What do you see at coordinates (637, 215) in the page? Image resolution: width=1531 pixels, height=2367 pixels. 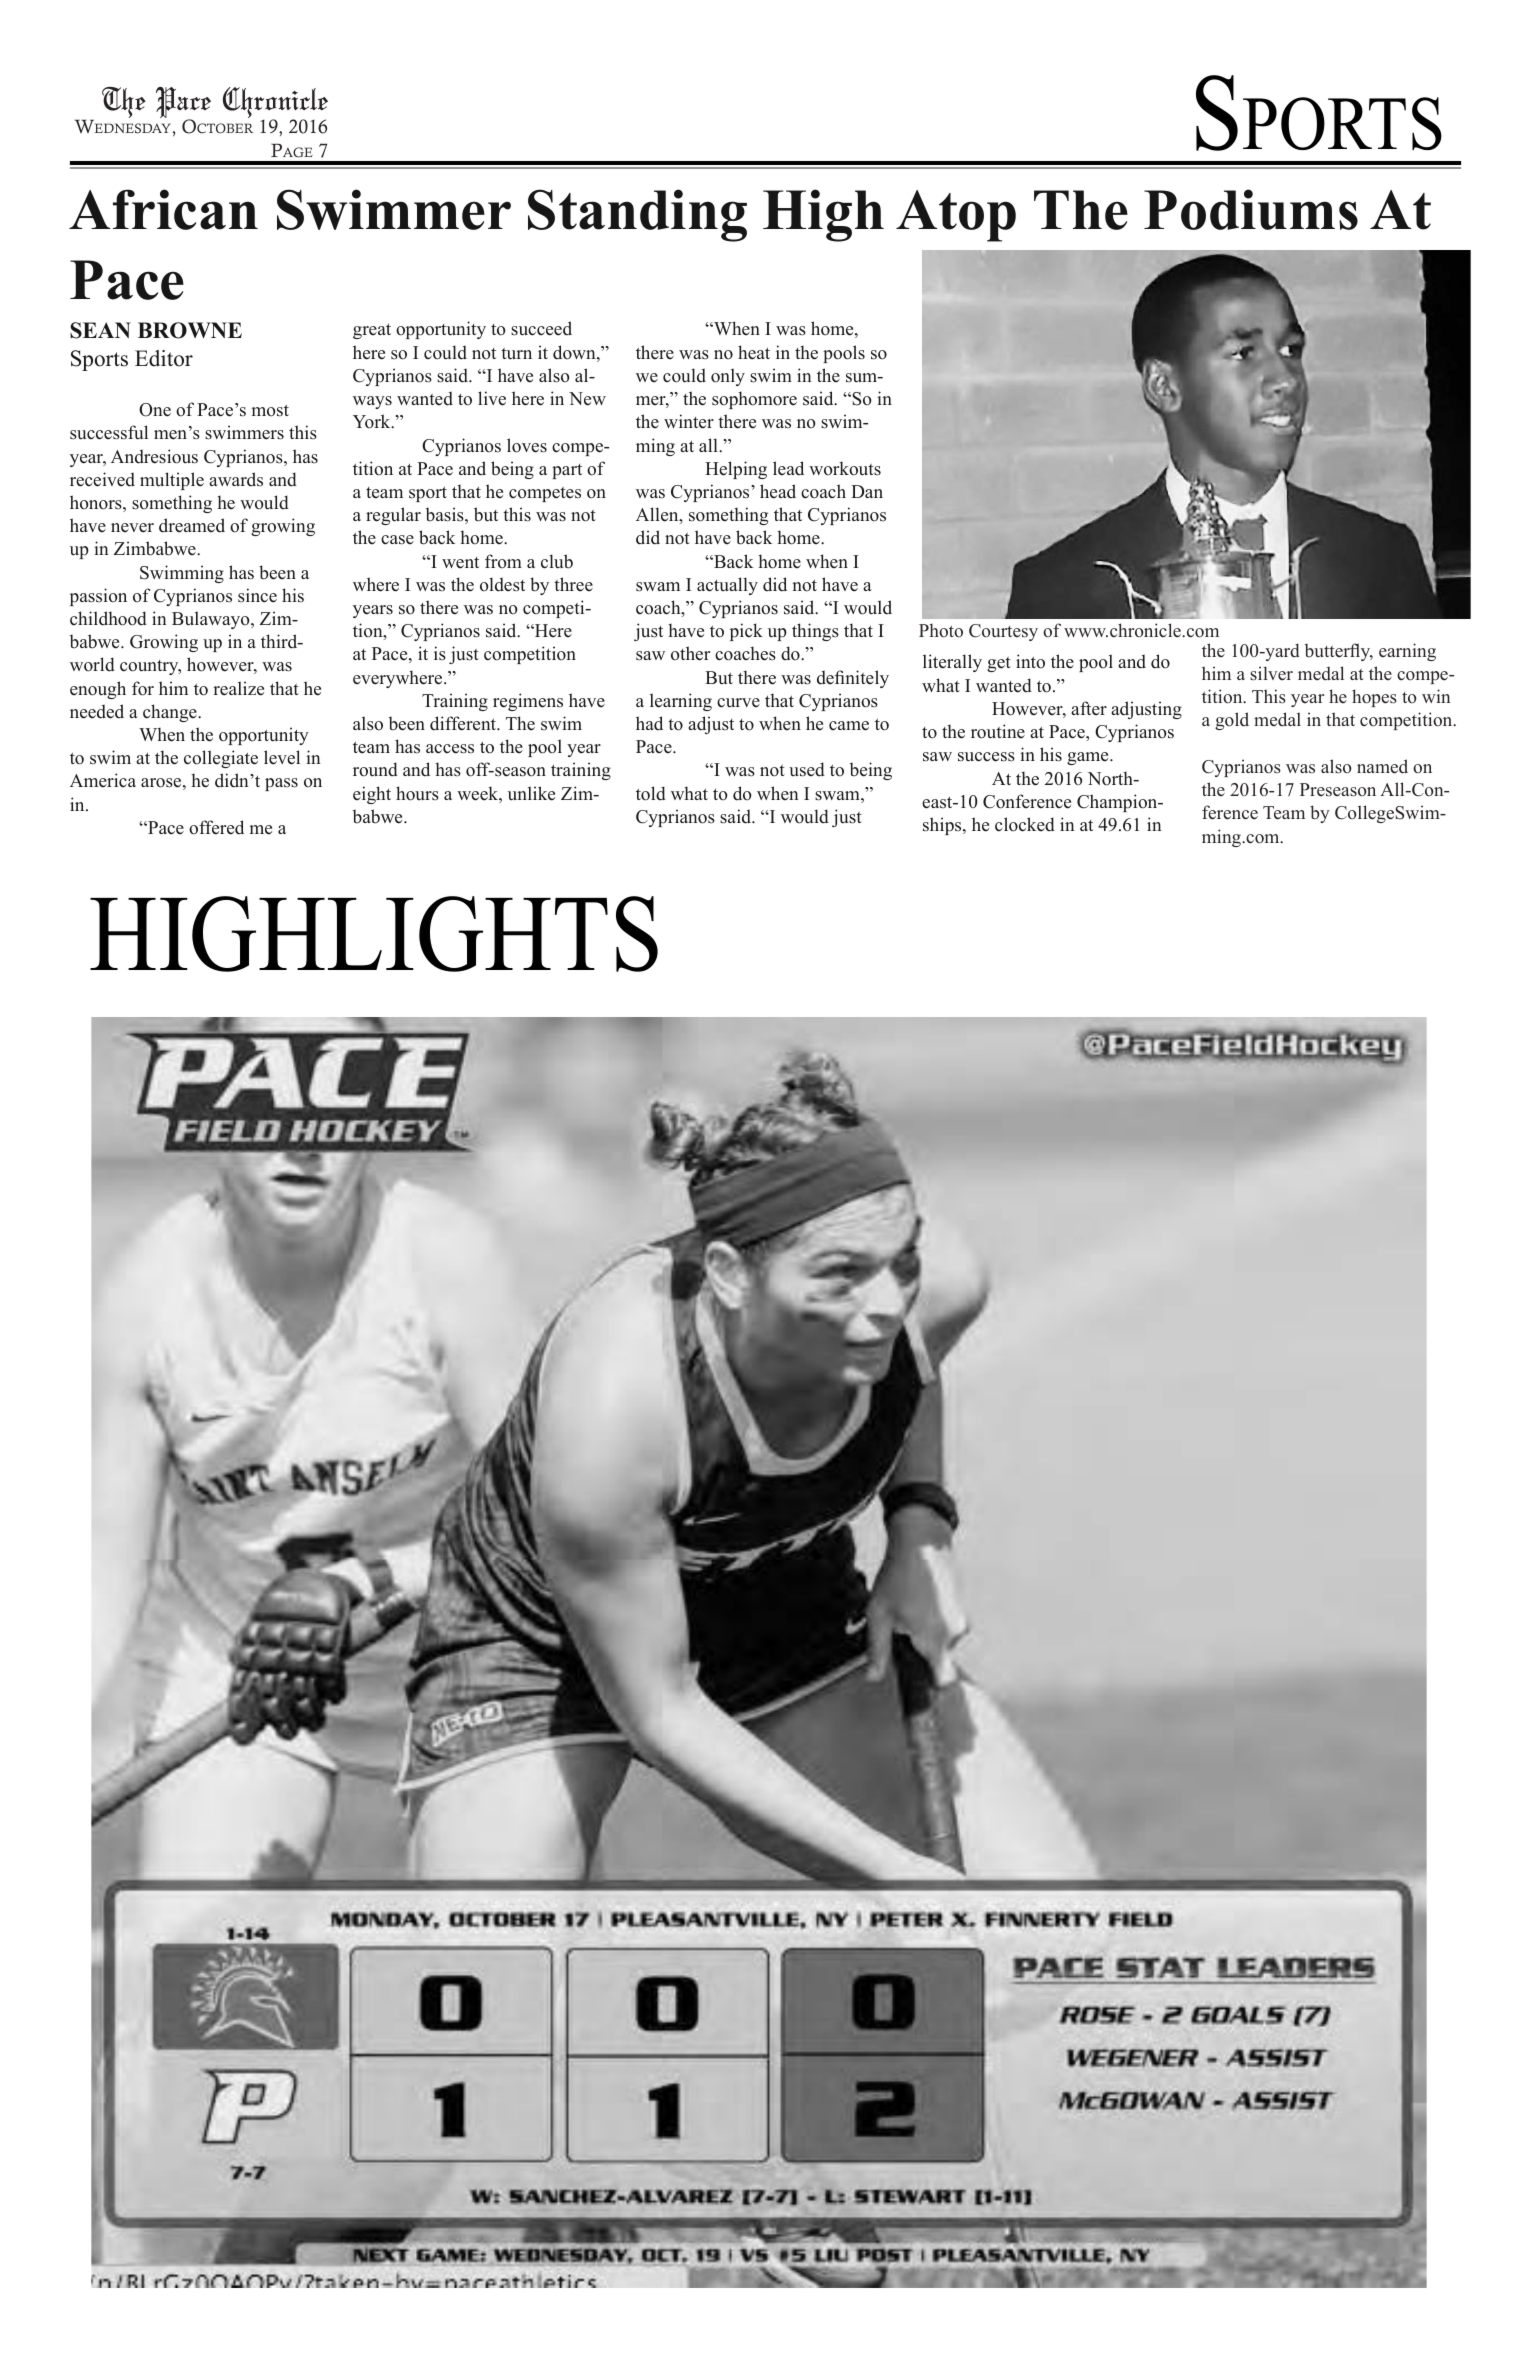 I see `Standing` at bounding box center [637, 215].
